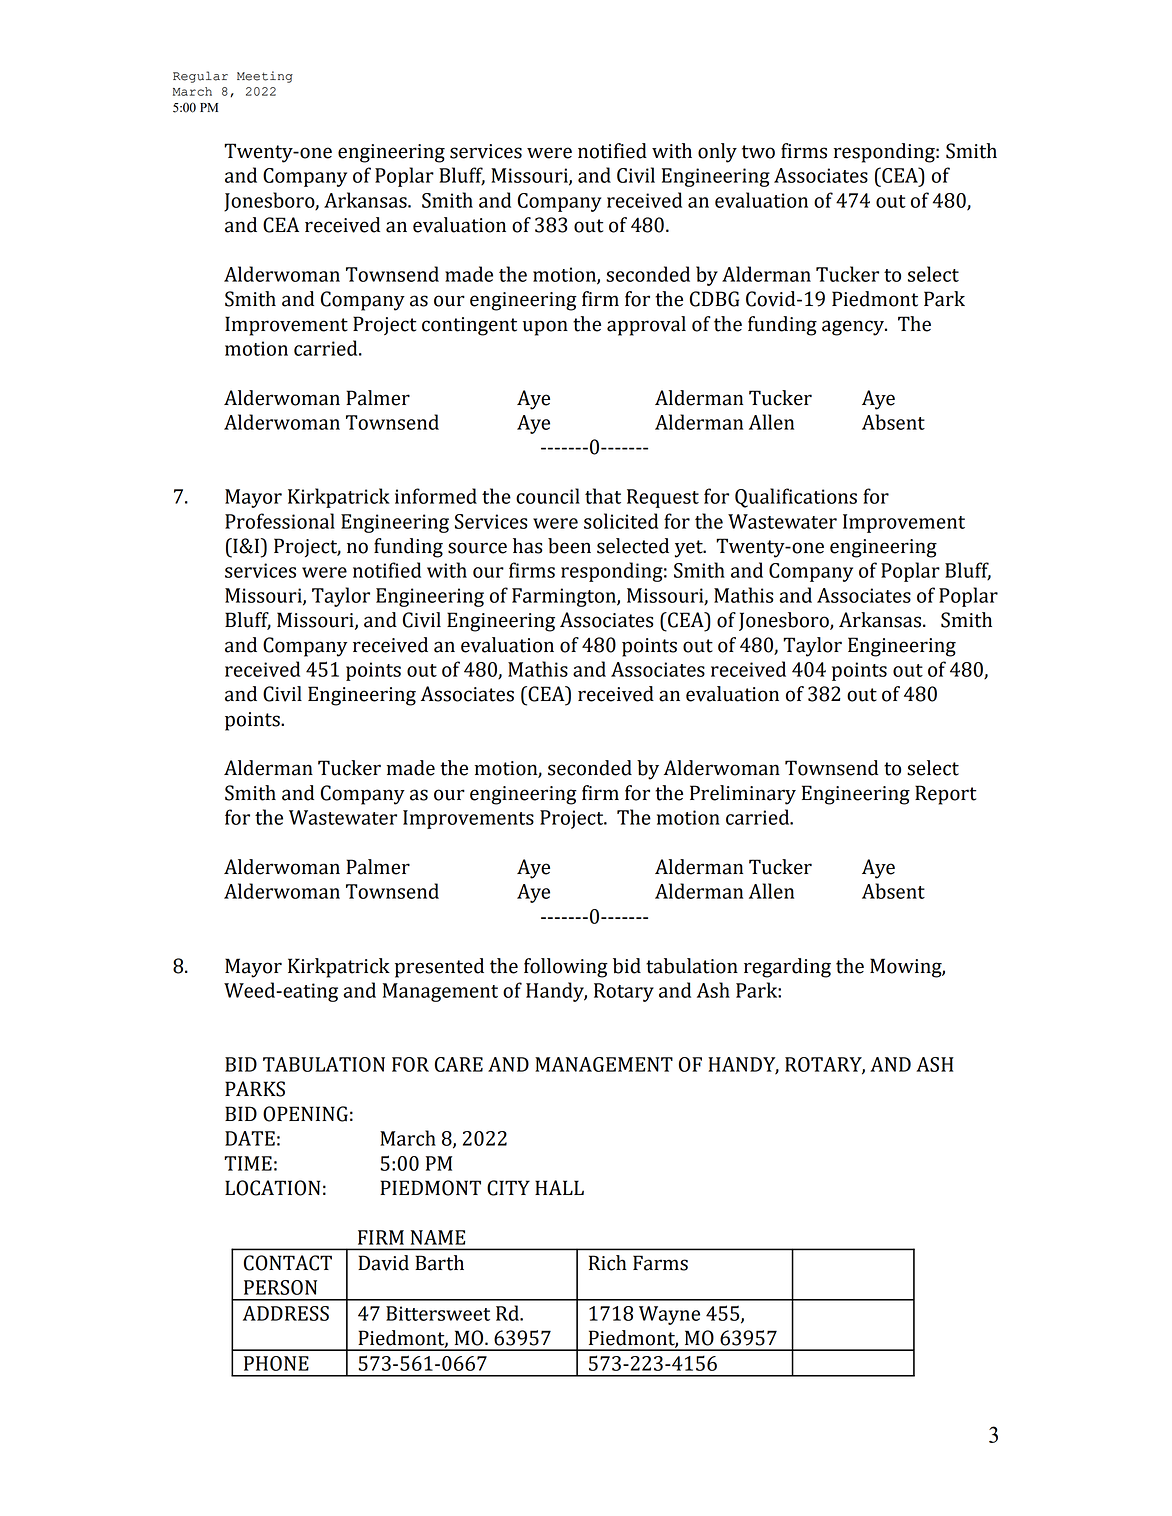 Image resolution: width=1172 pixels, height=1516 pixels. What do you see at coordinates (280, 521) in the document?
I see `Professional` at bounding box center [280, 521].
